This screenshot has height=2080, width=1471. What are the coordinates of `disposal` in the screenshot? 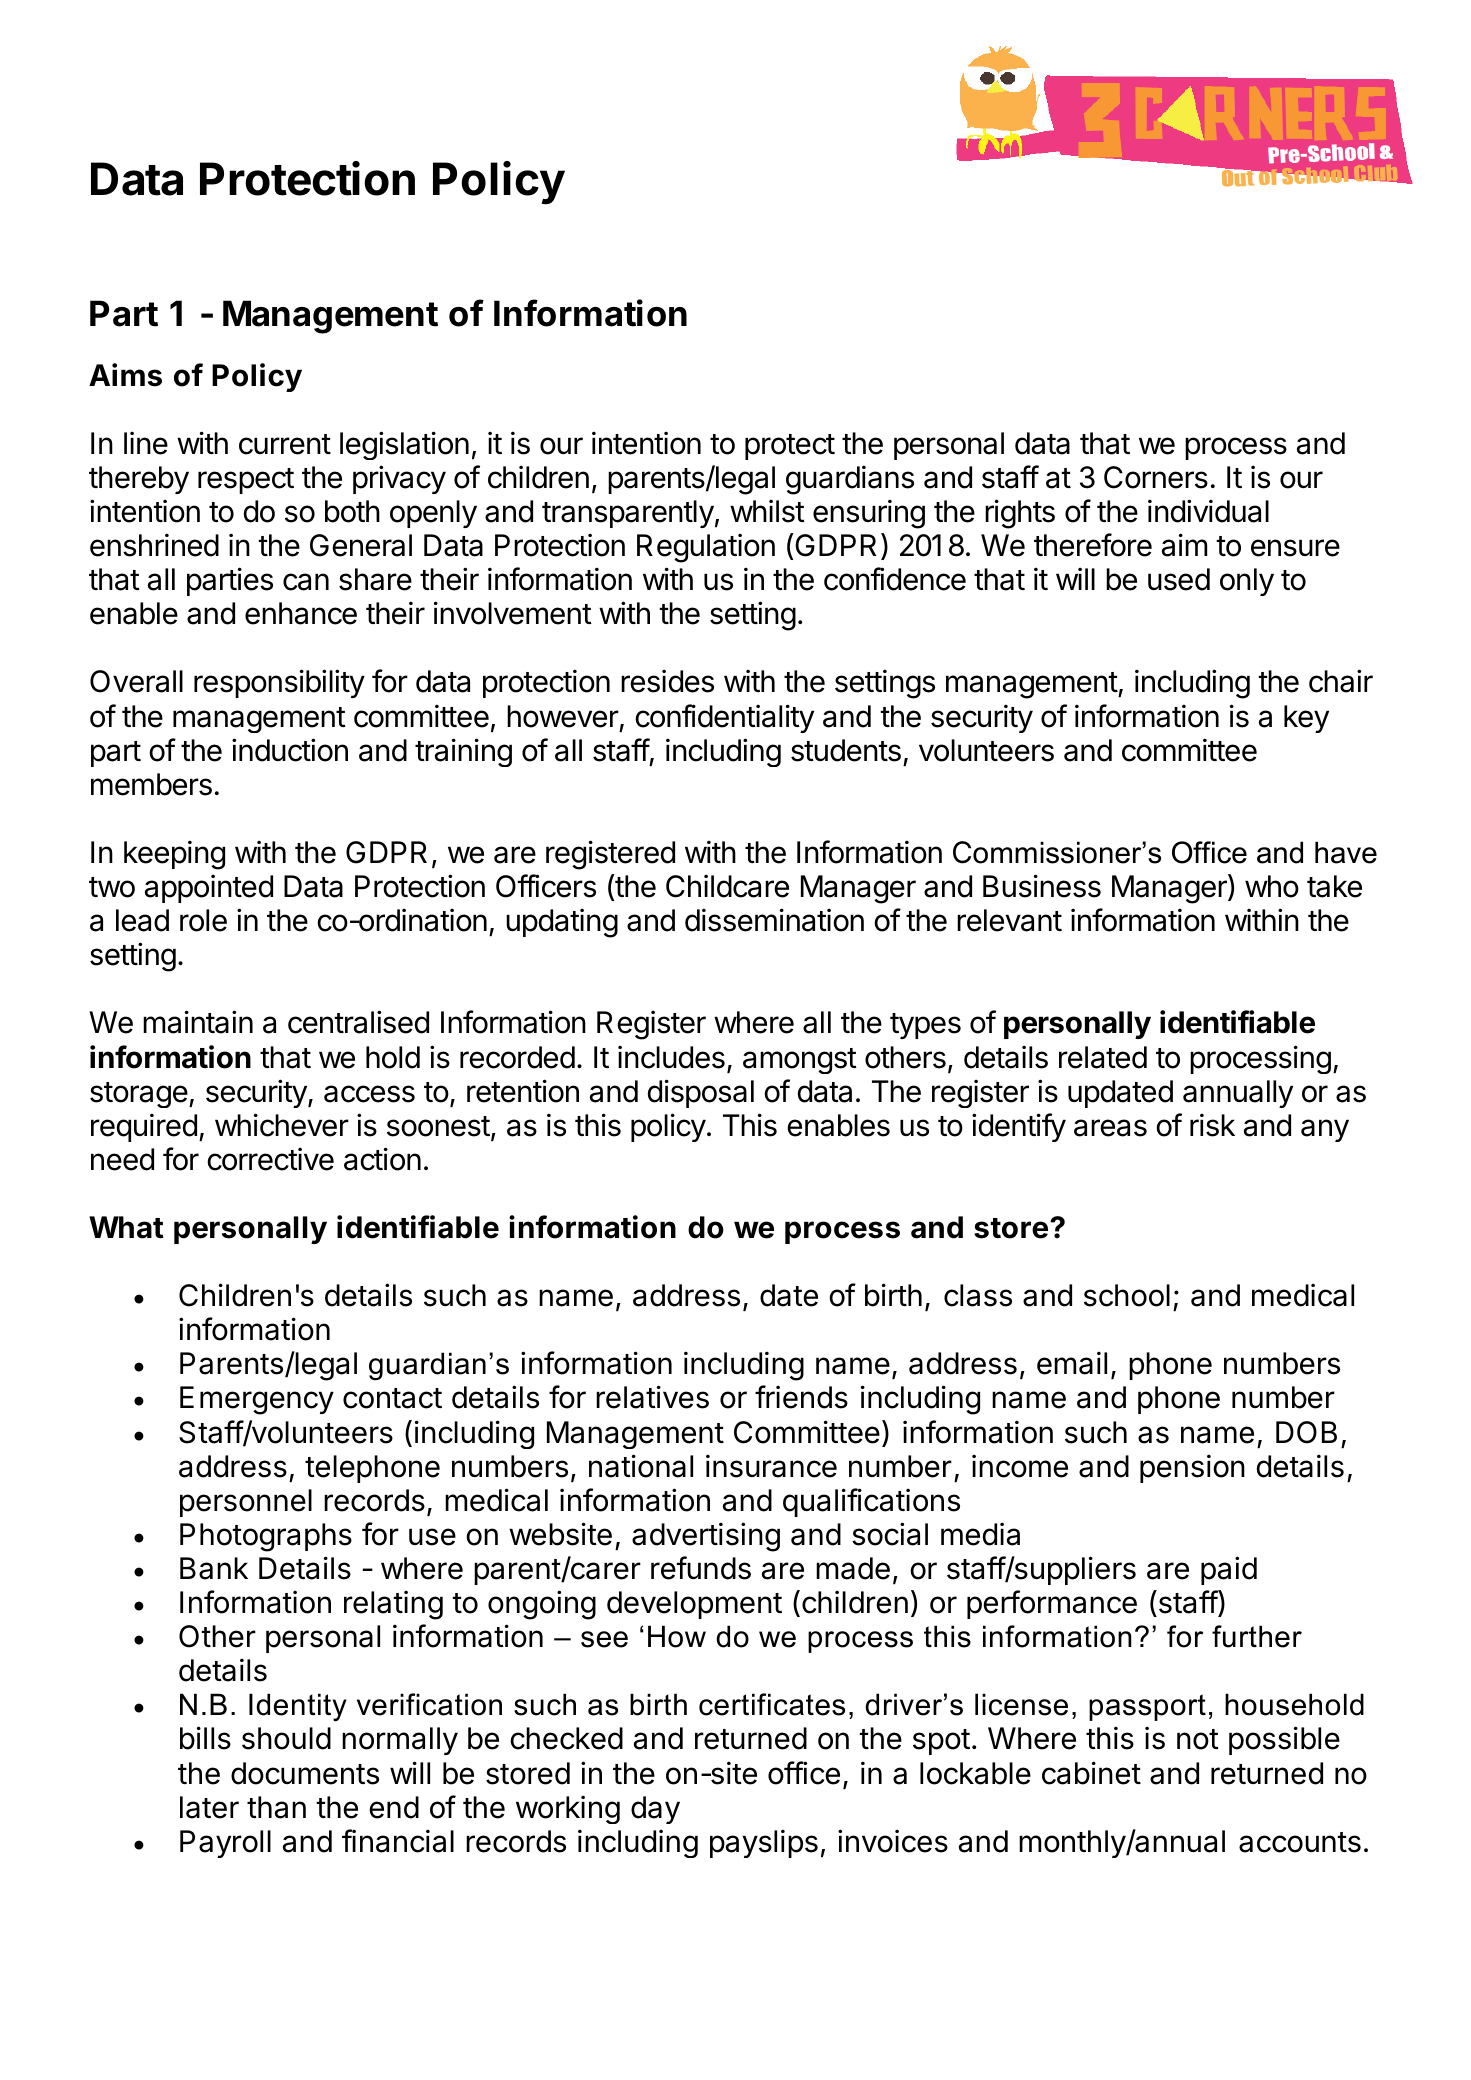 It's located at (701, 1093).
